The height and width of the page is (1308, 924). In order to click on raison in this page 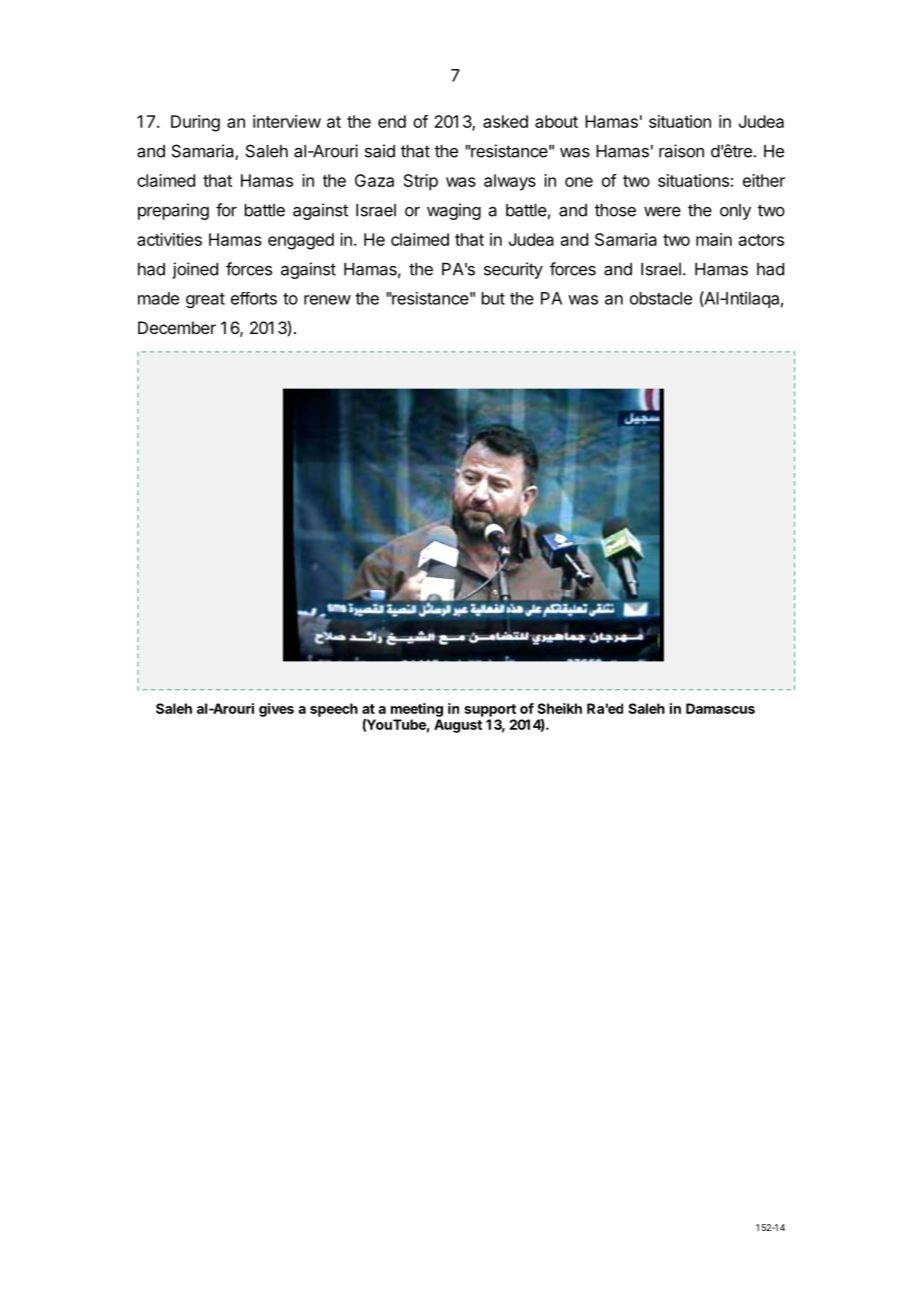, I will do `click(681, 151)`.
